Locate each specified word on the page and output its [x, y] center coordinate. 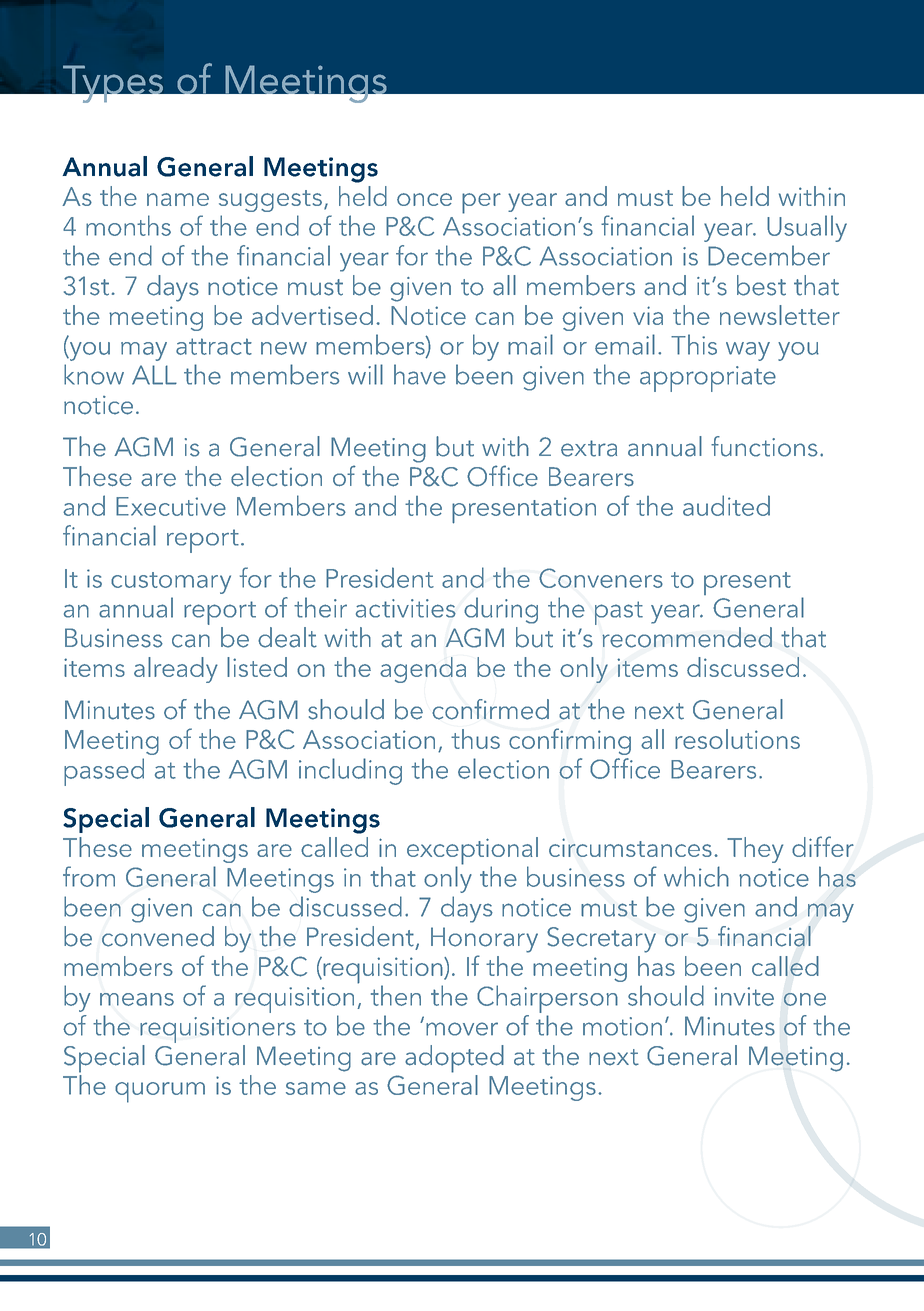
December [769, 255]
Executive [171, 506]
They [755, 850]
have [420, 374]
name [178, 199]
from [89, 876]
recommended [687, 637]
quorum [160, 1092]
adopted [454, 1059]
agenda [423, 670]
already [176, 670]
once [424, 199]
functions [764, 446]
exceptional [472, 852]
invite [744, 996]
